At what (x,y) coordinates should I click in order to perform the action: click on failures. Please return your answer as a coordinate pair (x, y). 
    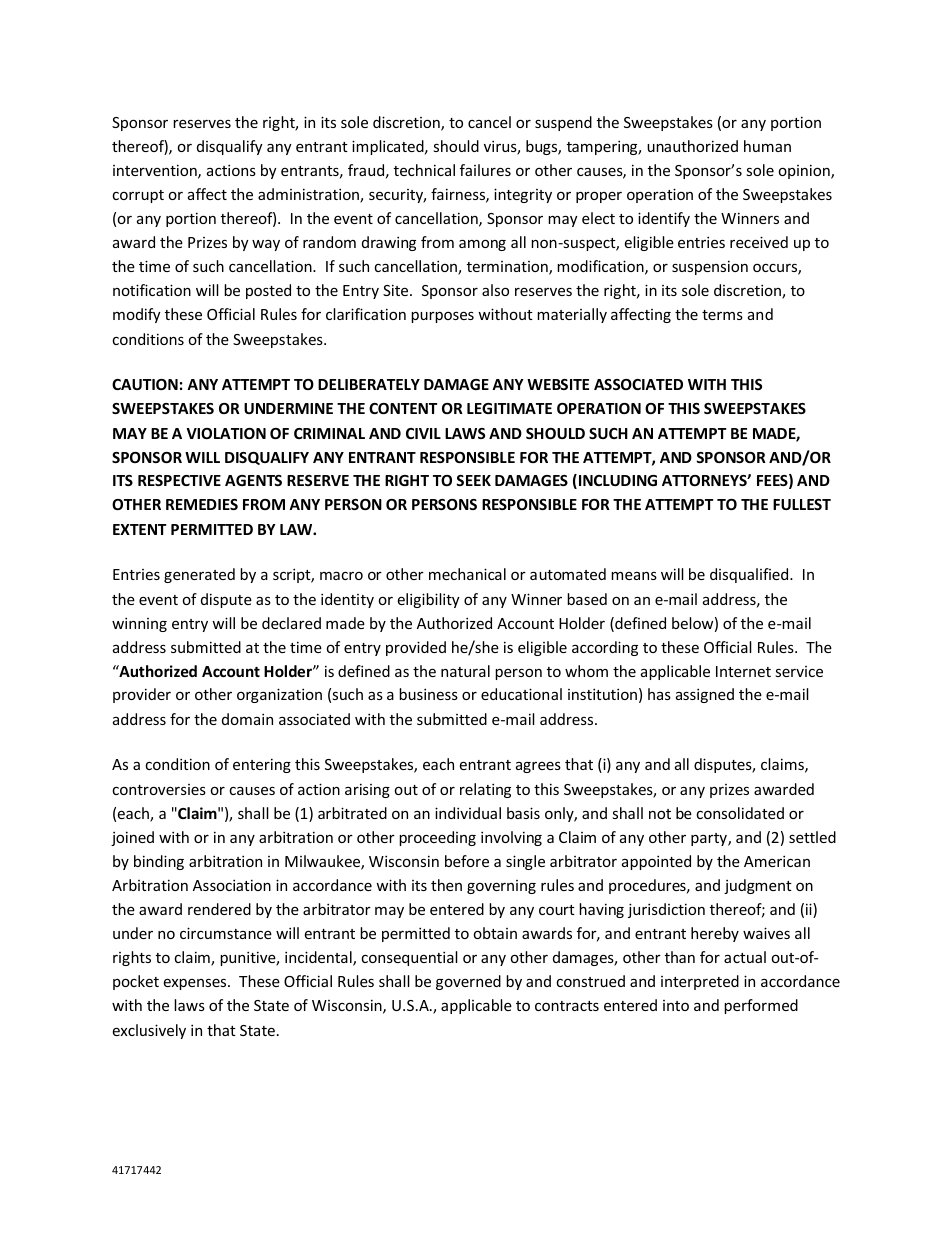
    Looking at the image, I should click on (485, 170).
